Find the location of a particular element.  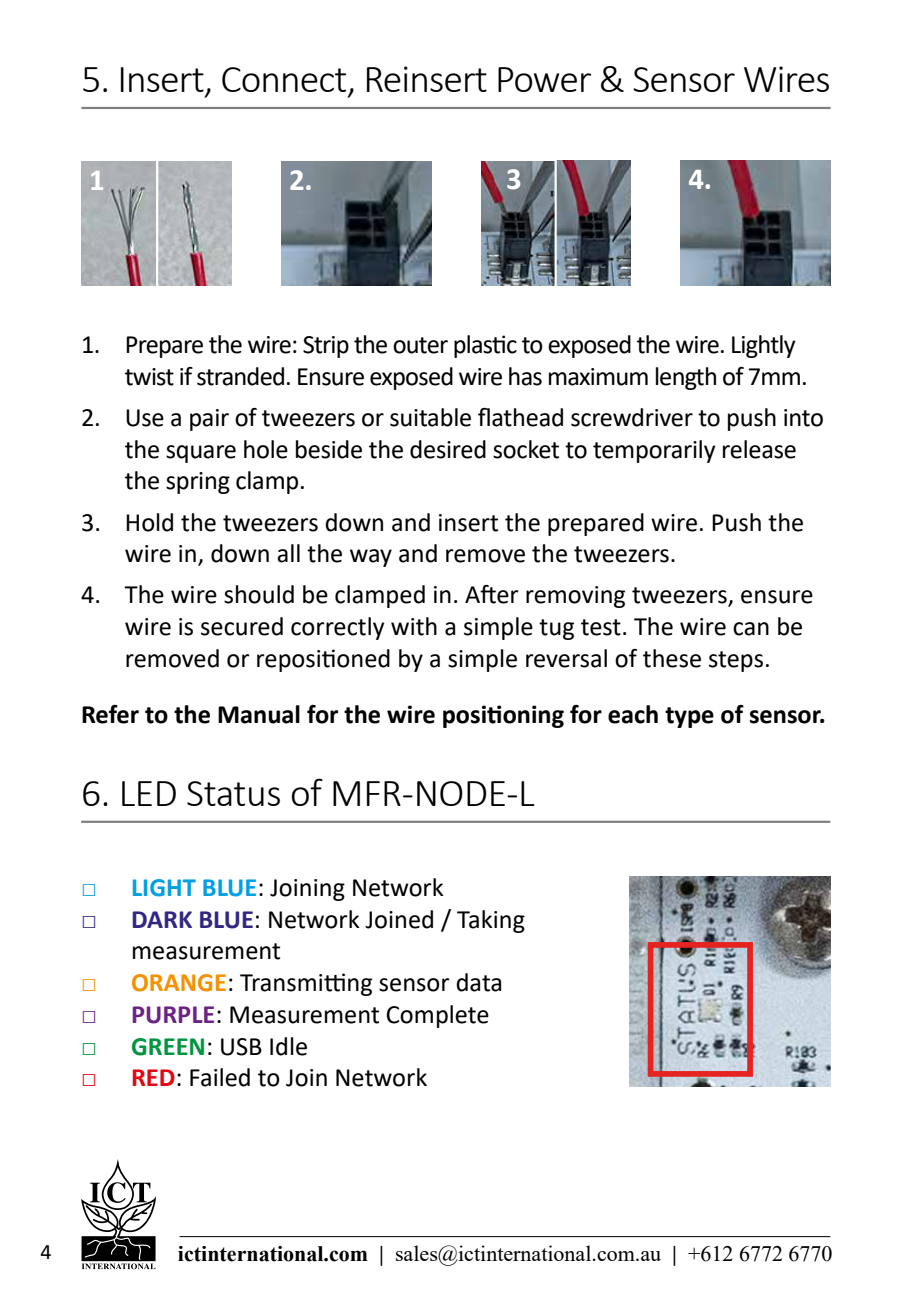

suitable is located at coordinates (430, 417).
